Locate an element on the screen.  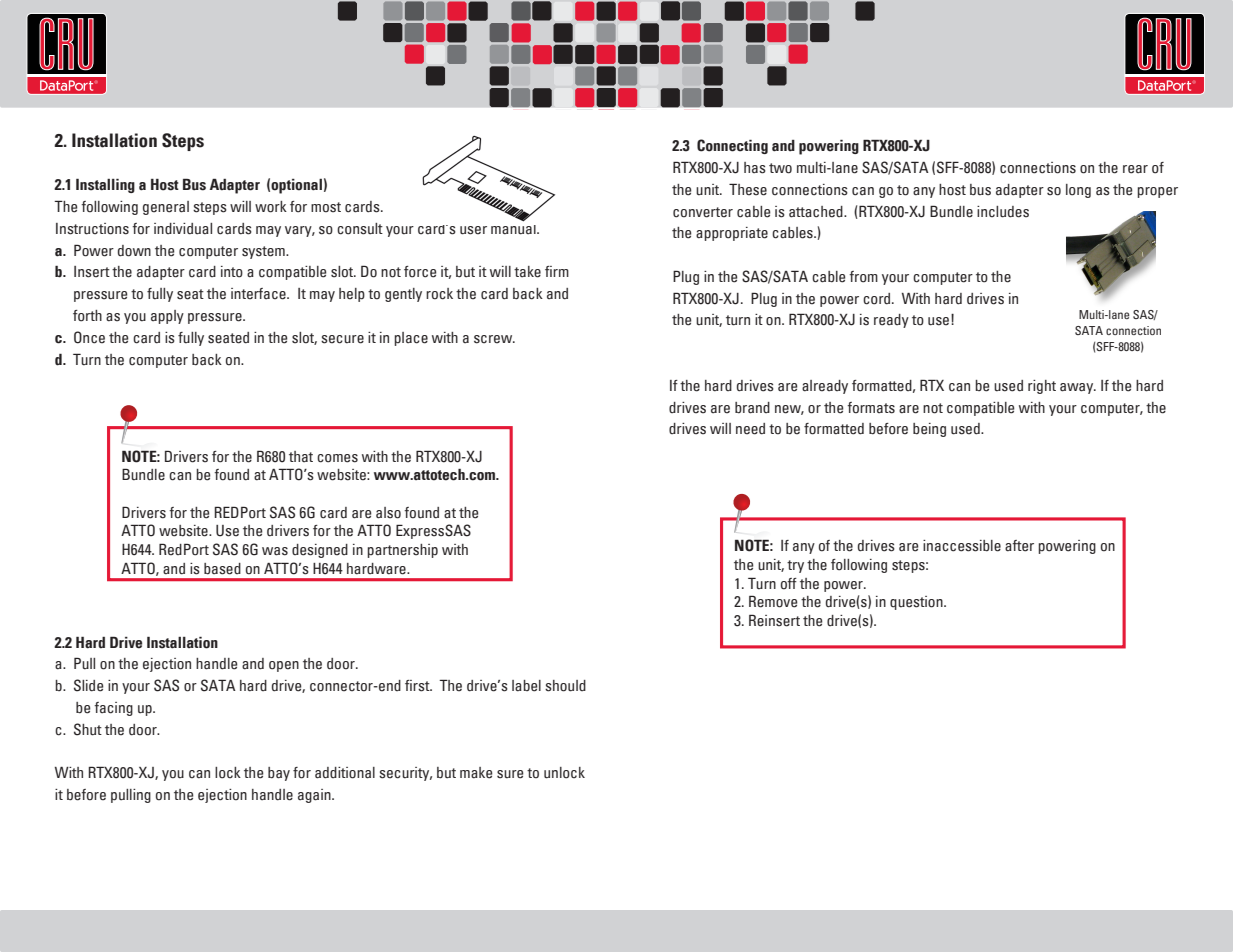
make is located at coordinates (476, 773).
